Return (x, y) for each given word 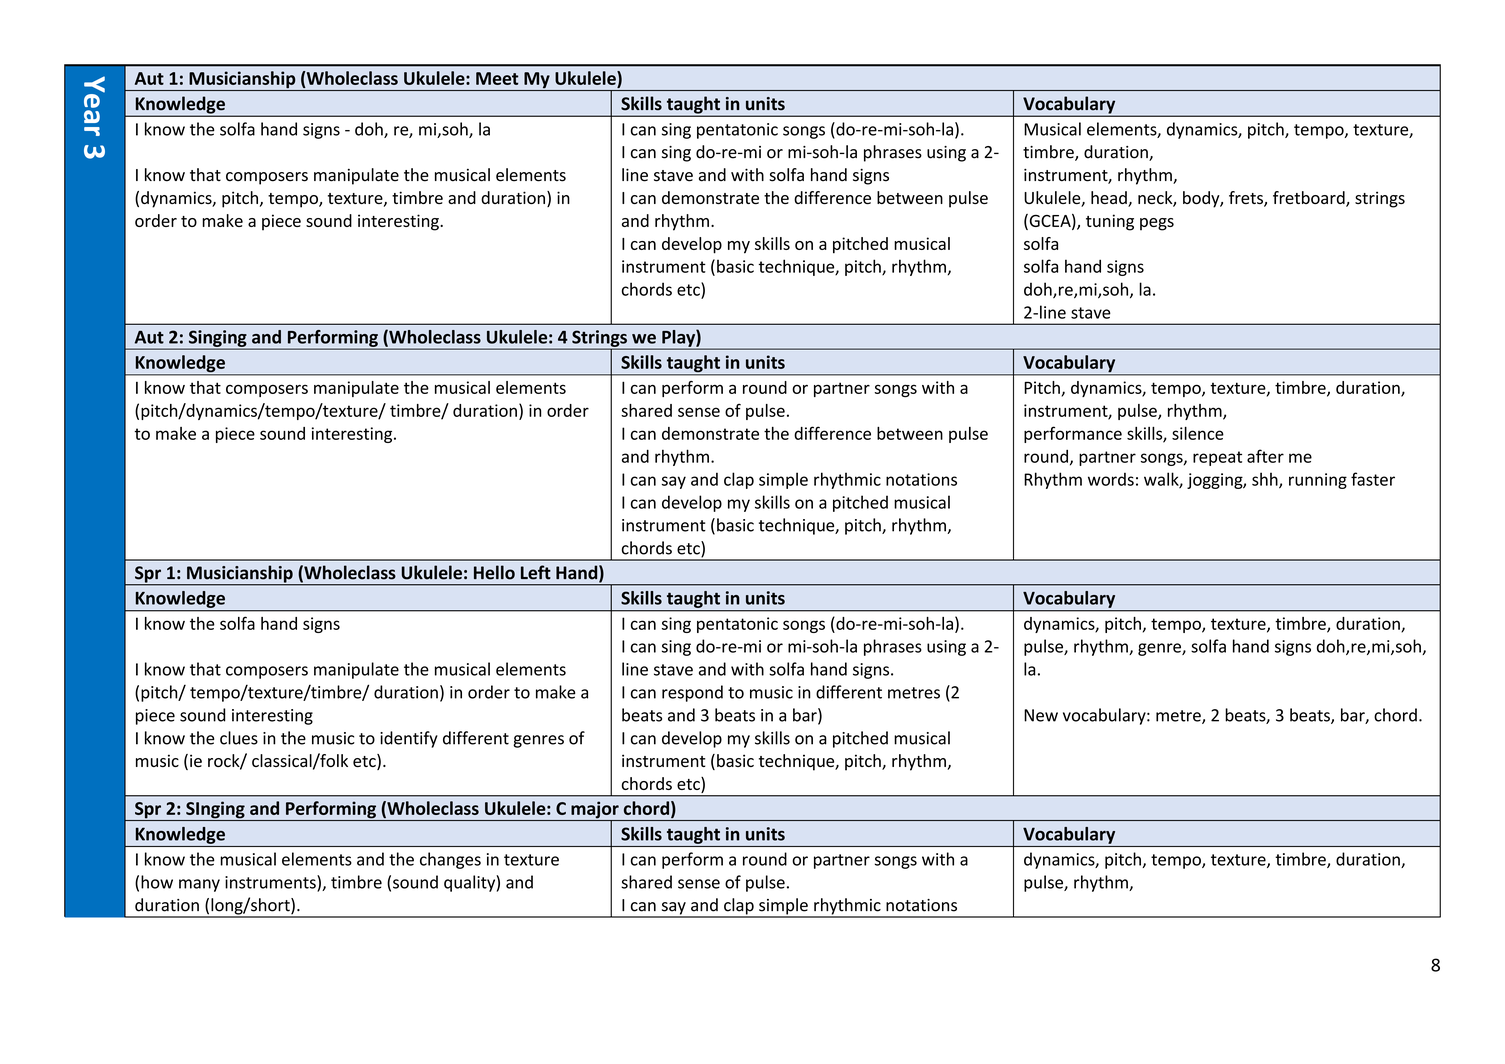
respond (692, 693)
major (595, 811)
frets (1247, 199)
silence (1198, 433)
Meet (497, 78)
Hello (494, 572)
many (199, 885)
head (1110, 199)
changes (450, 860)
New (1041, 715)
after (1265, 456)
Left (536, 572)
